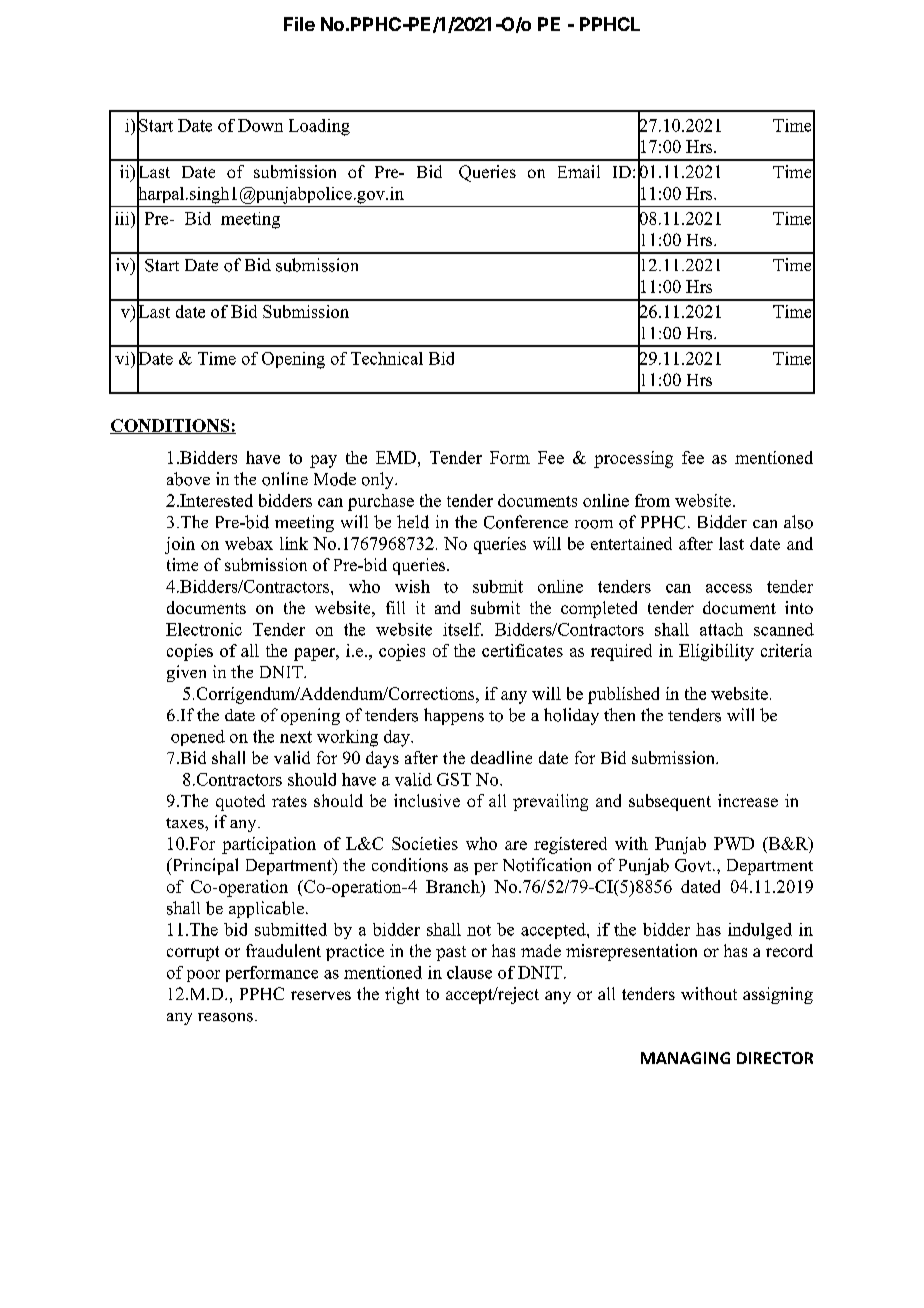  I want to click on Loading, so click(319, 127).
